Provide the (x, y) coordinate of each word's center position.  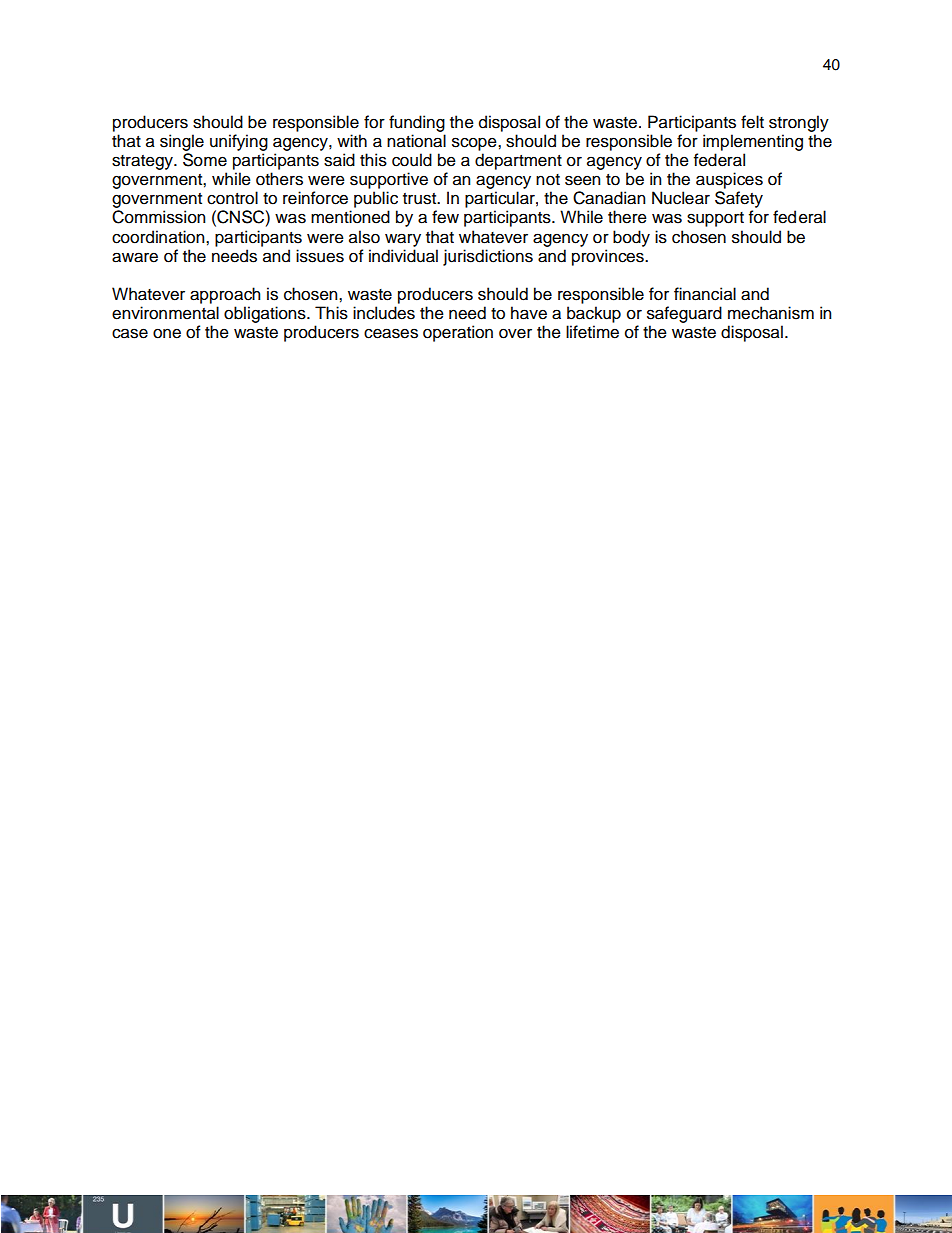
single (182, 142)
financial (705, 294)
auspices (729, 180)
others (279, 179)
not (548, 180)
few (445, 217)
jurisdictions (488, 257)
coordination (159, 237)
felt (752, 122)
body (631, 238)
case (130, 333)
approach (225, 295)
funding (417, 123)
